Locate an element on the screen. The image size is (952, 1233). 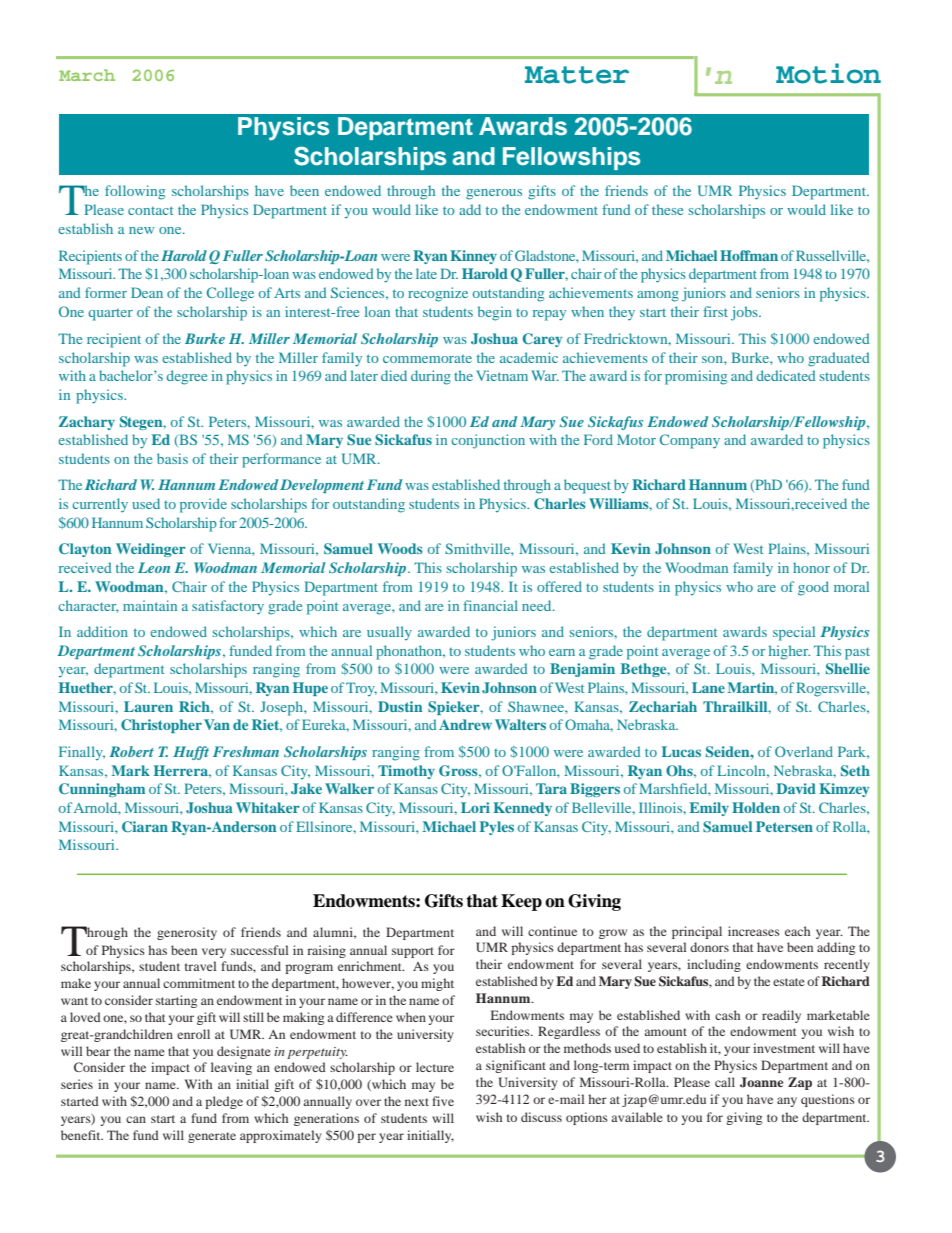
conjunction is located at coordinates (488, 441).
